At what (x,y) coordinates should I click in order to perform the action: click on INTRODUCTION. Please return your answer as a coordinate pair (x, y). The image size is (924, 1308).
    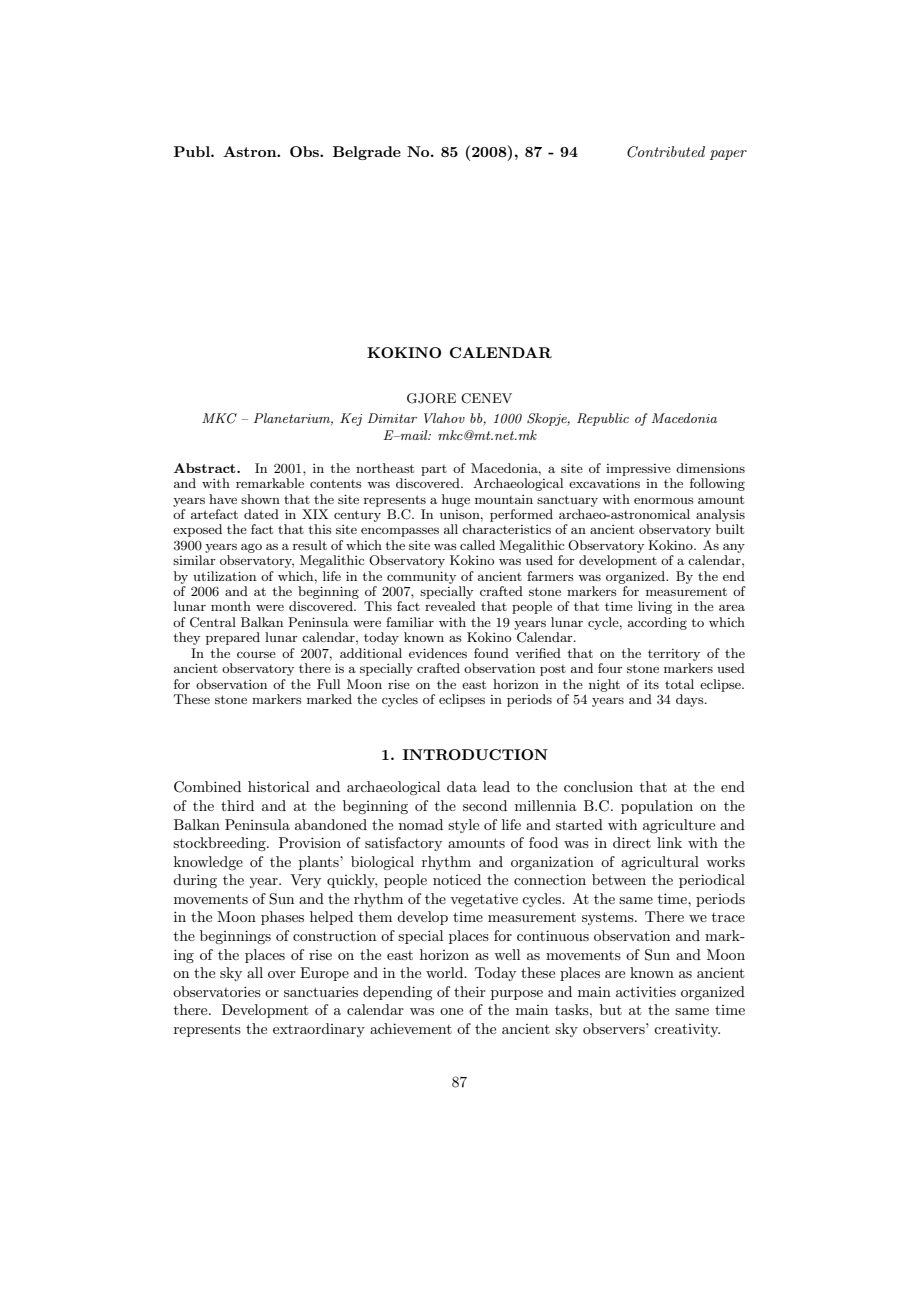
    Looking at the image, I should click on (475, 754).
